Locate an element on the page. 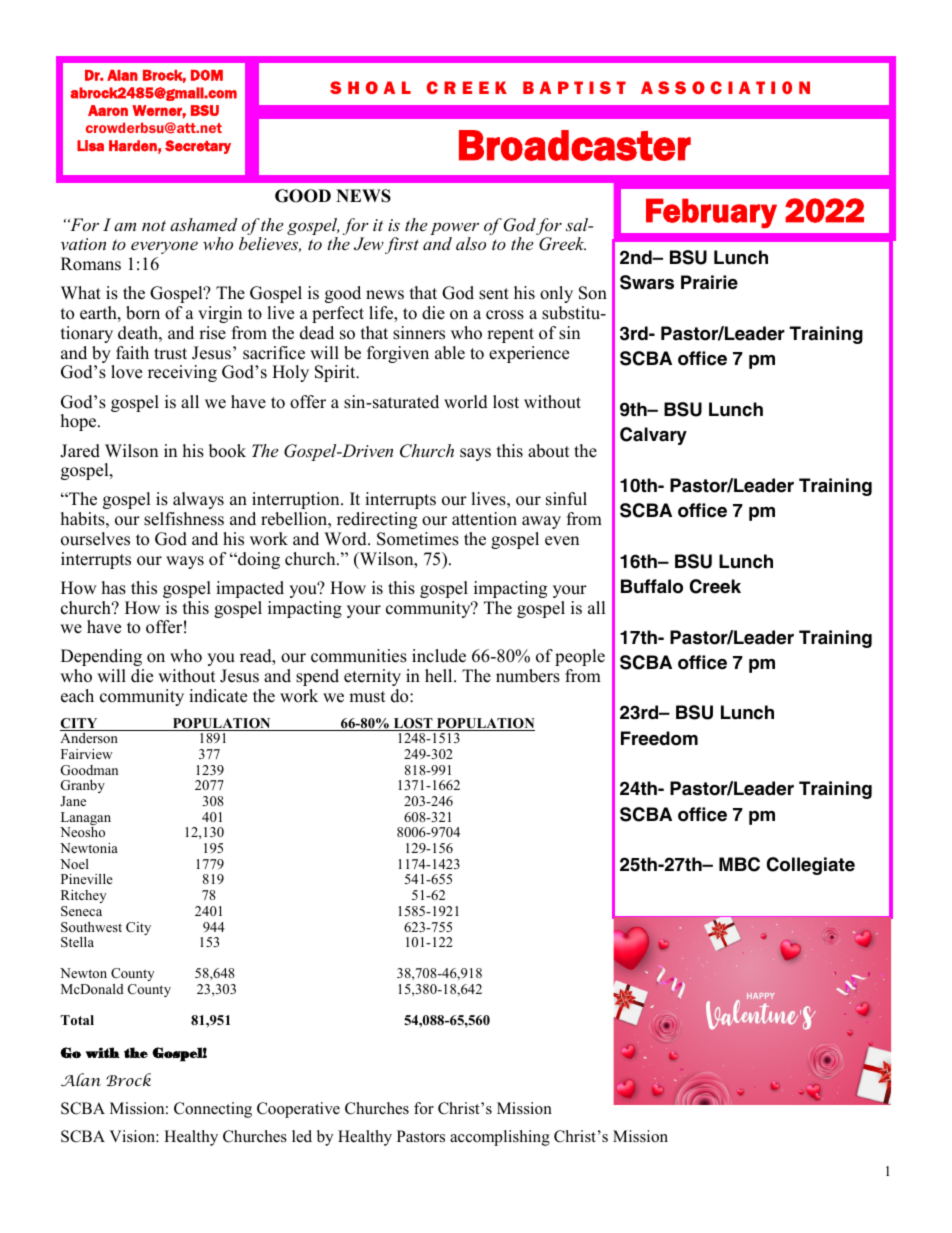 The height and width of the document is (1233, 952). MBC is located at coordinates (739, 864).
